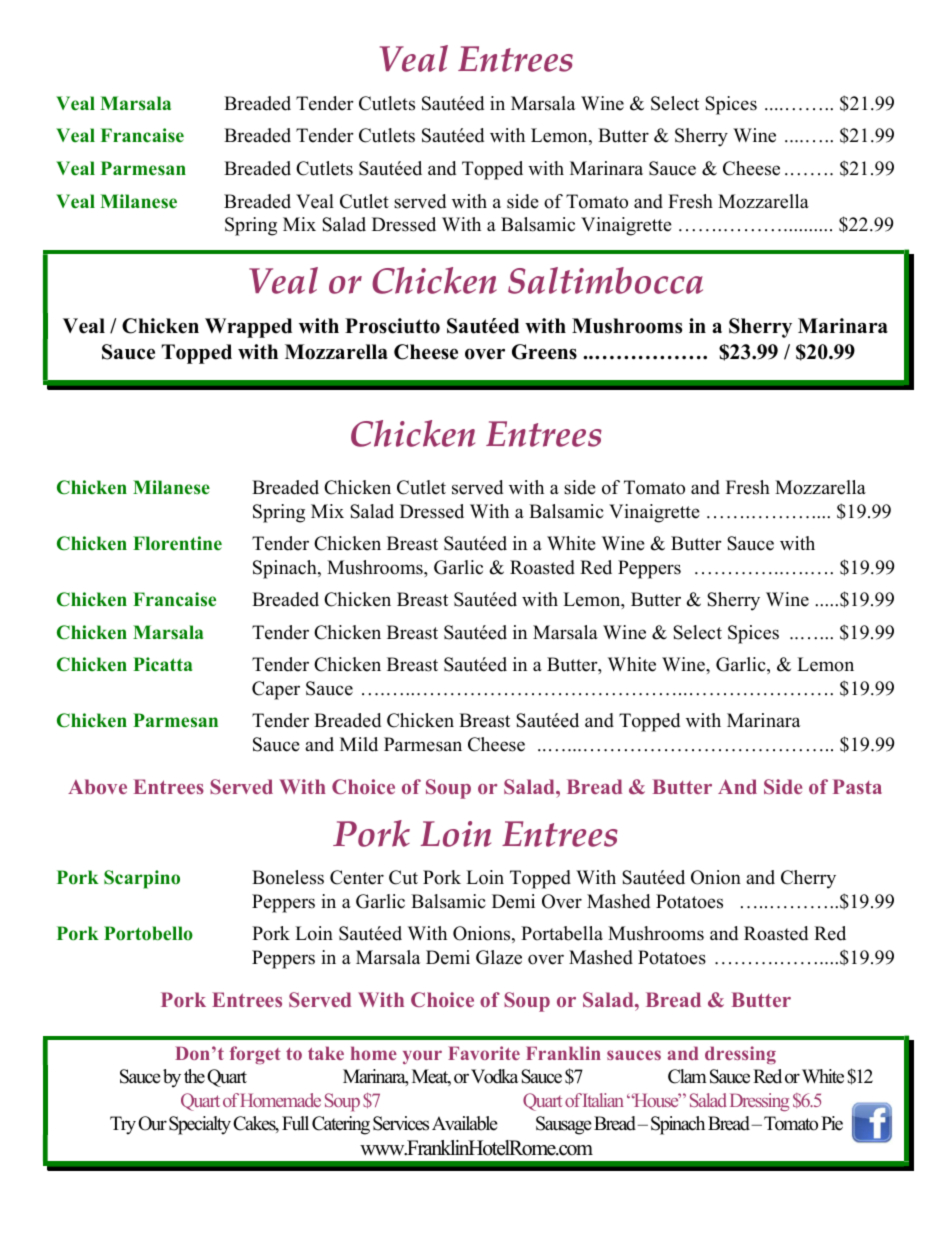 The height and width of the image is (1233, 952). What do you see at coordinates (832, 1123) in the image?
I see `Pie` at bounding box center [832, 1123].
